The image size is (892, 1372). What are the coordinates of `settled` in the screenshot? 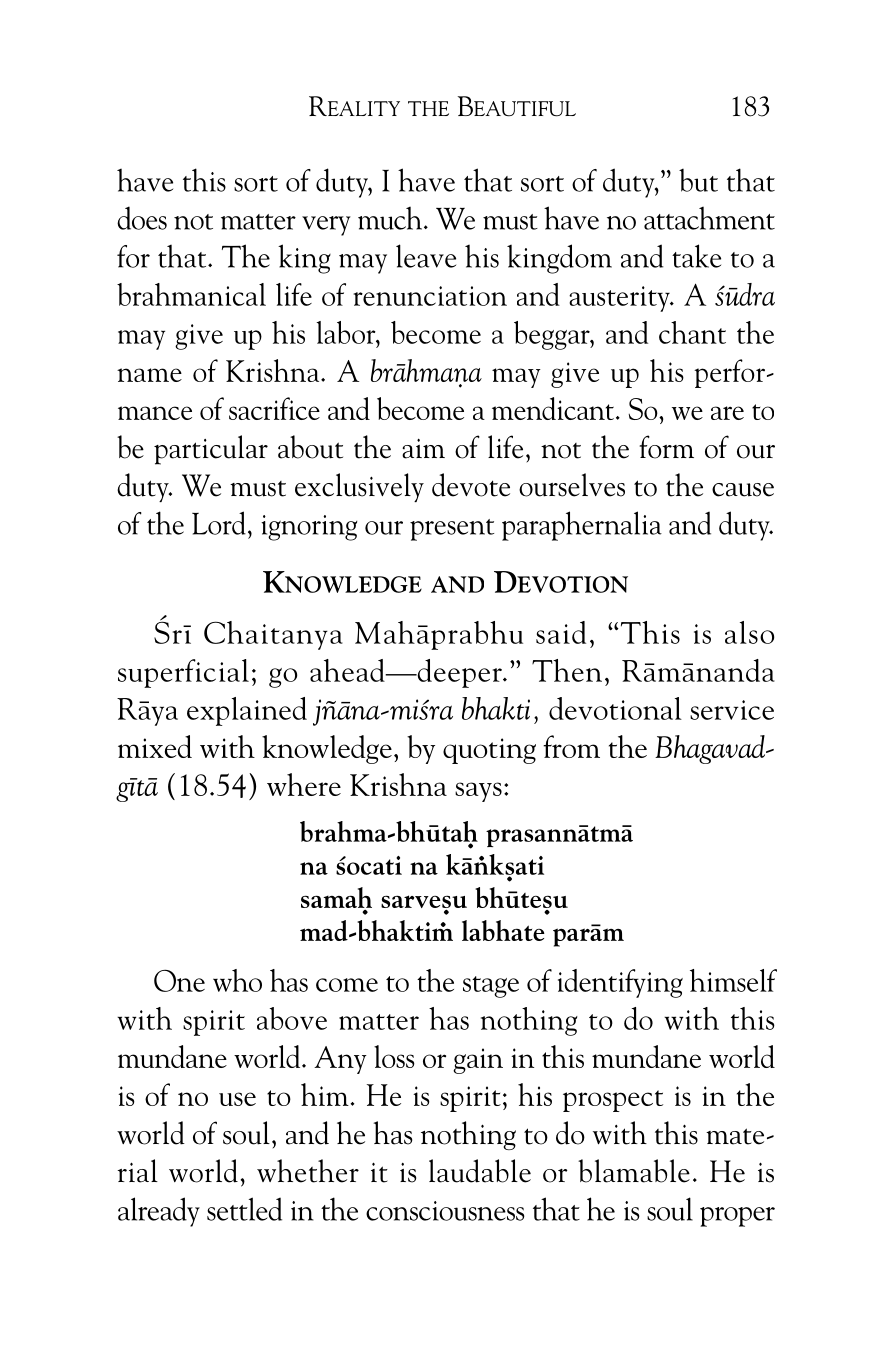 It's located at (244, 1209).
